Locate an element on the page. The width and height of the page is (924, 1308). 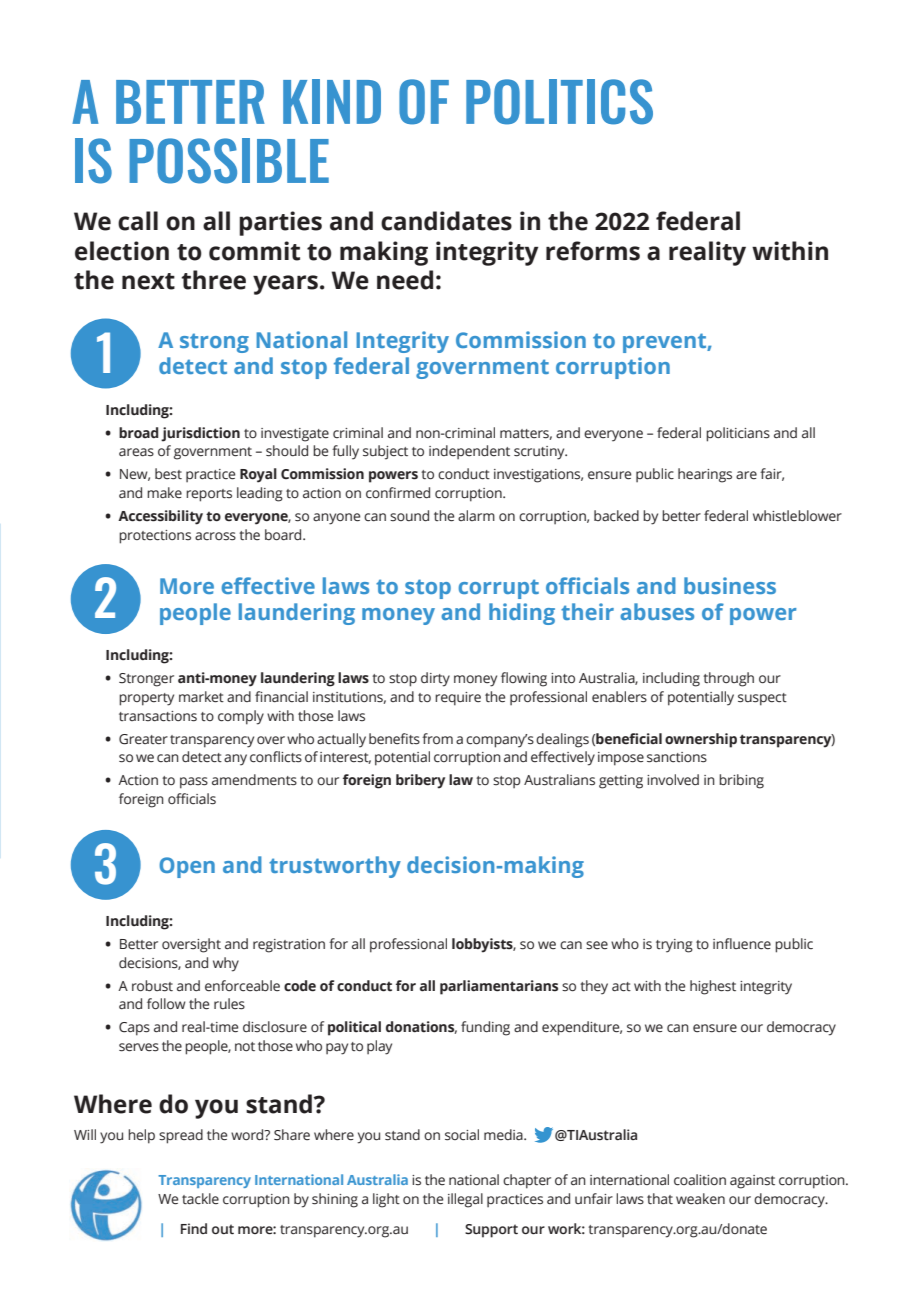
candidates is located at coordinates (446, 221).
